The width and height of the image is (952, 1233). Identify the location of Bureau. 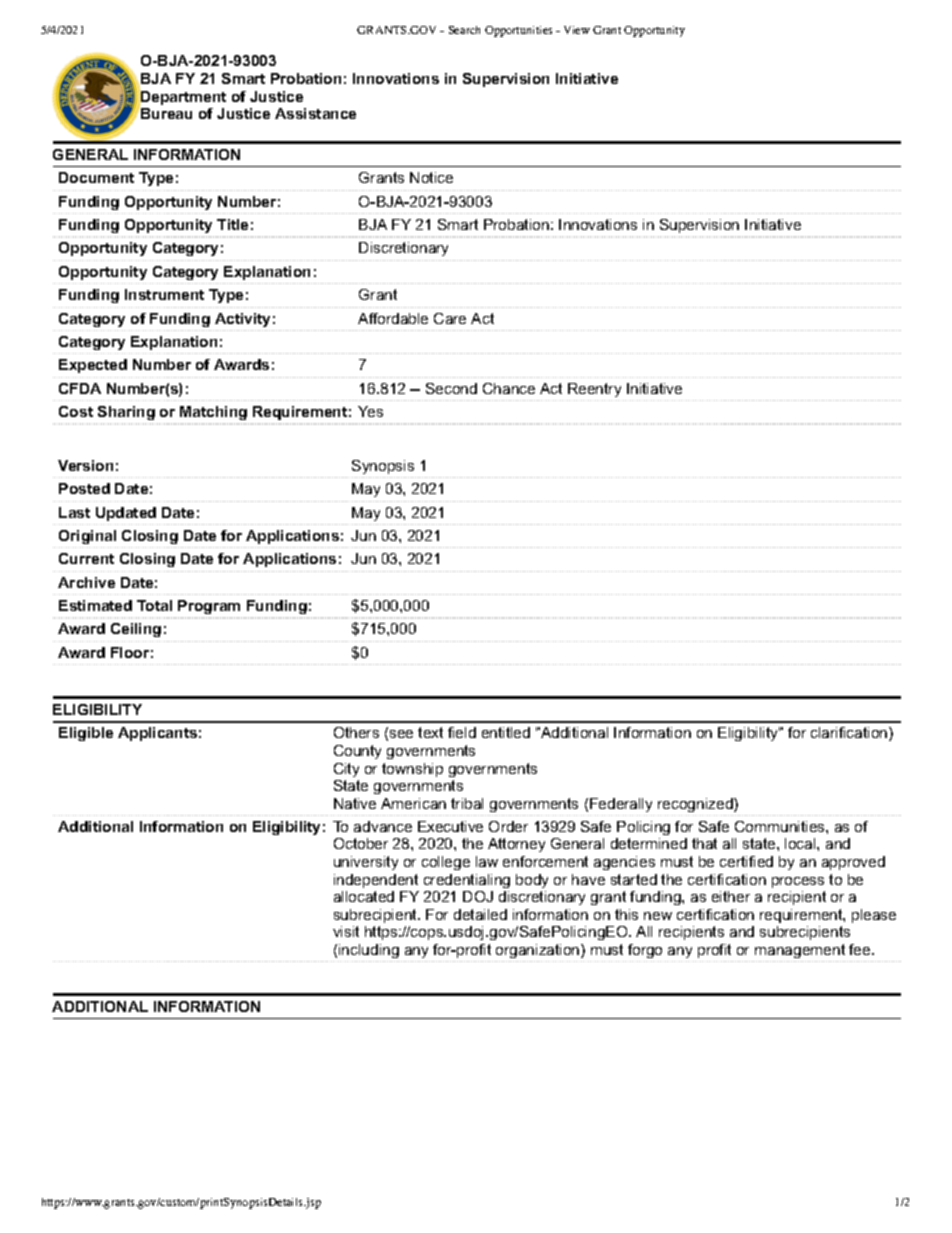
(165, 112).
